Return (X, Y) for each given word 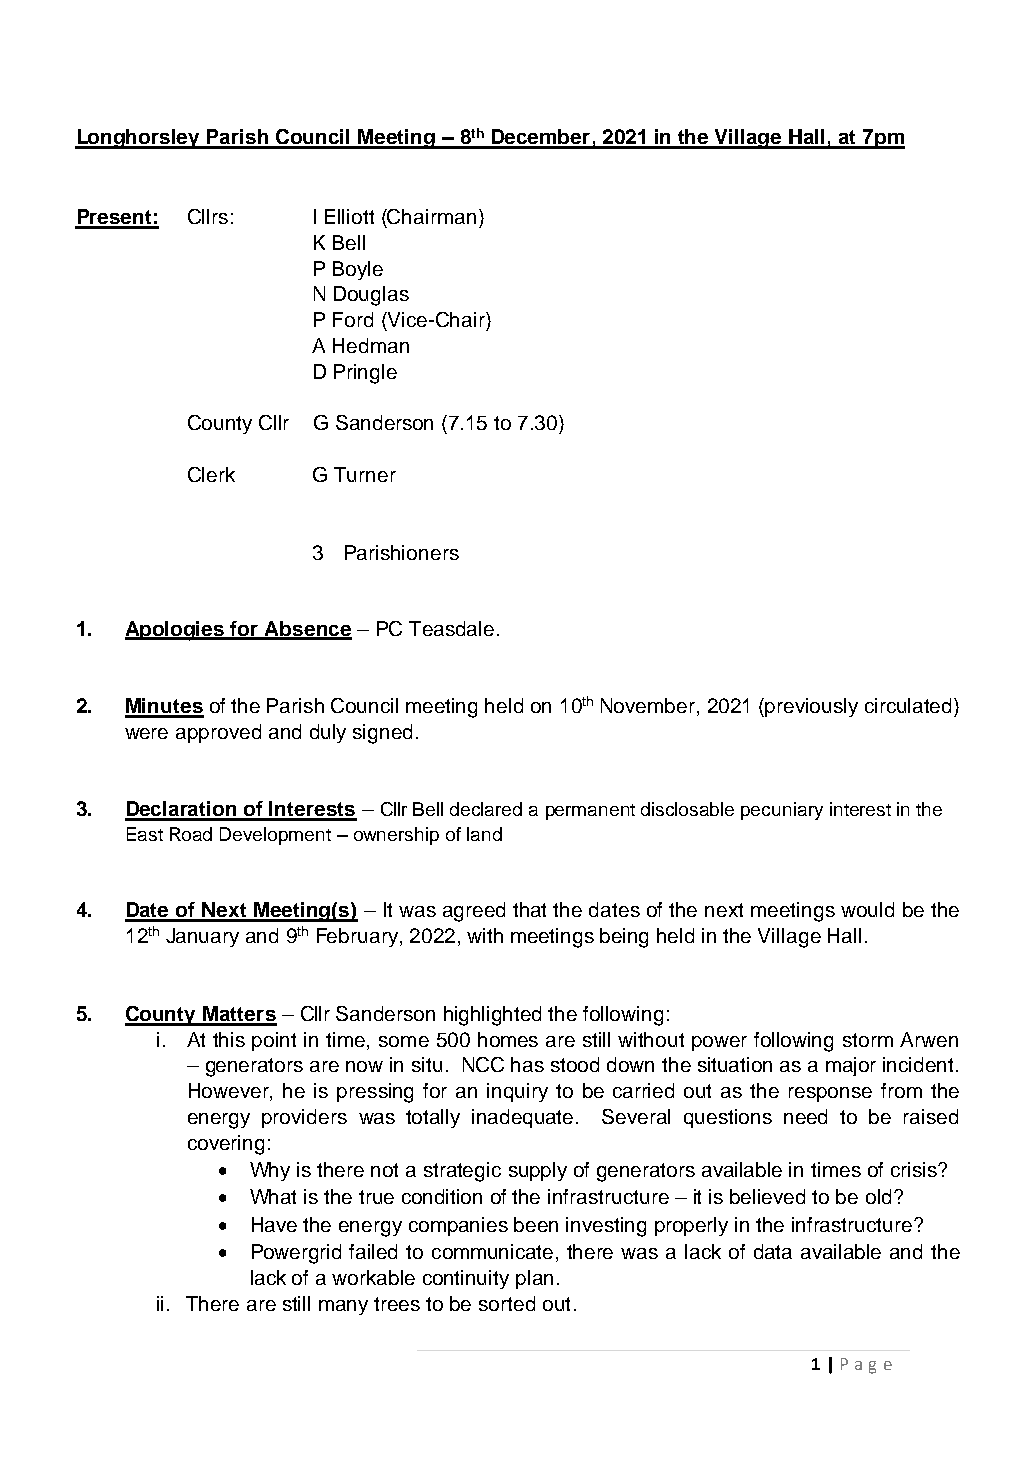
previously (811, 707)
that (529, 909)
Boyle (358, 270)
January (202, 937)
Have (274, 1224)
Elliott (349, 216)
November (649, 707)
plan (534, 1279)
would (867, 909)
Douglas (371, 296)
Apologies (176, 631)
